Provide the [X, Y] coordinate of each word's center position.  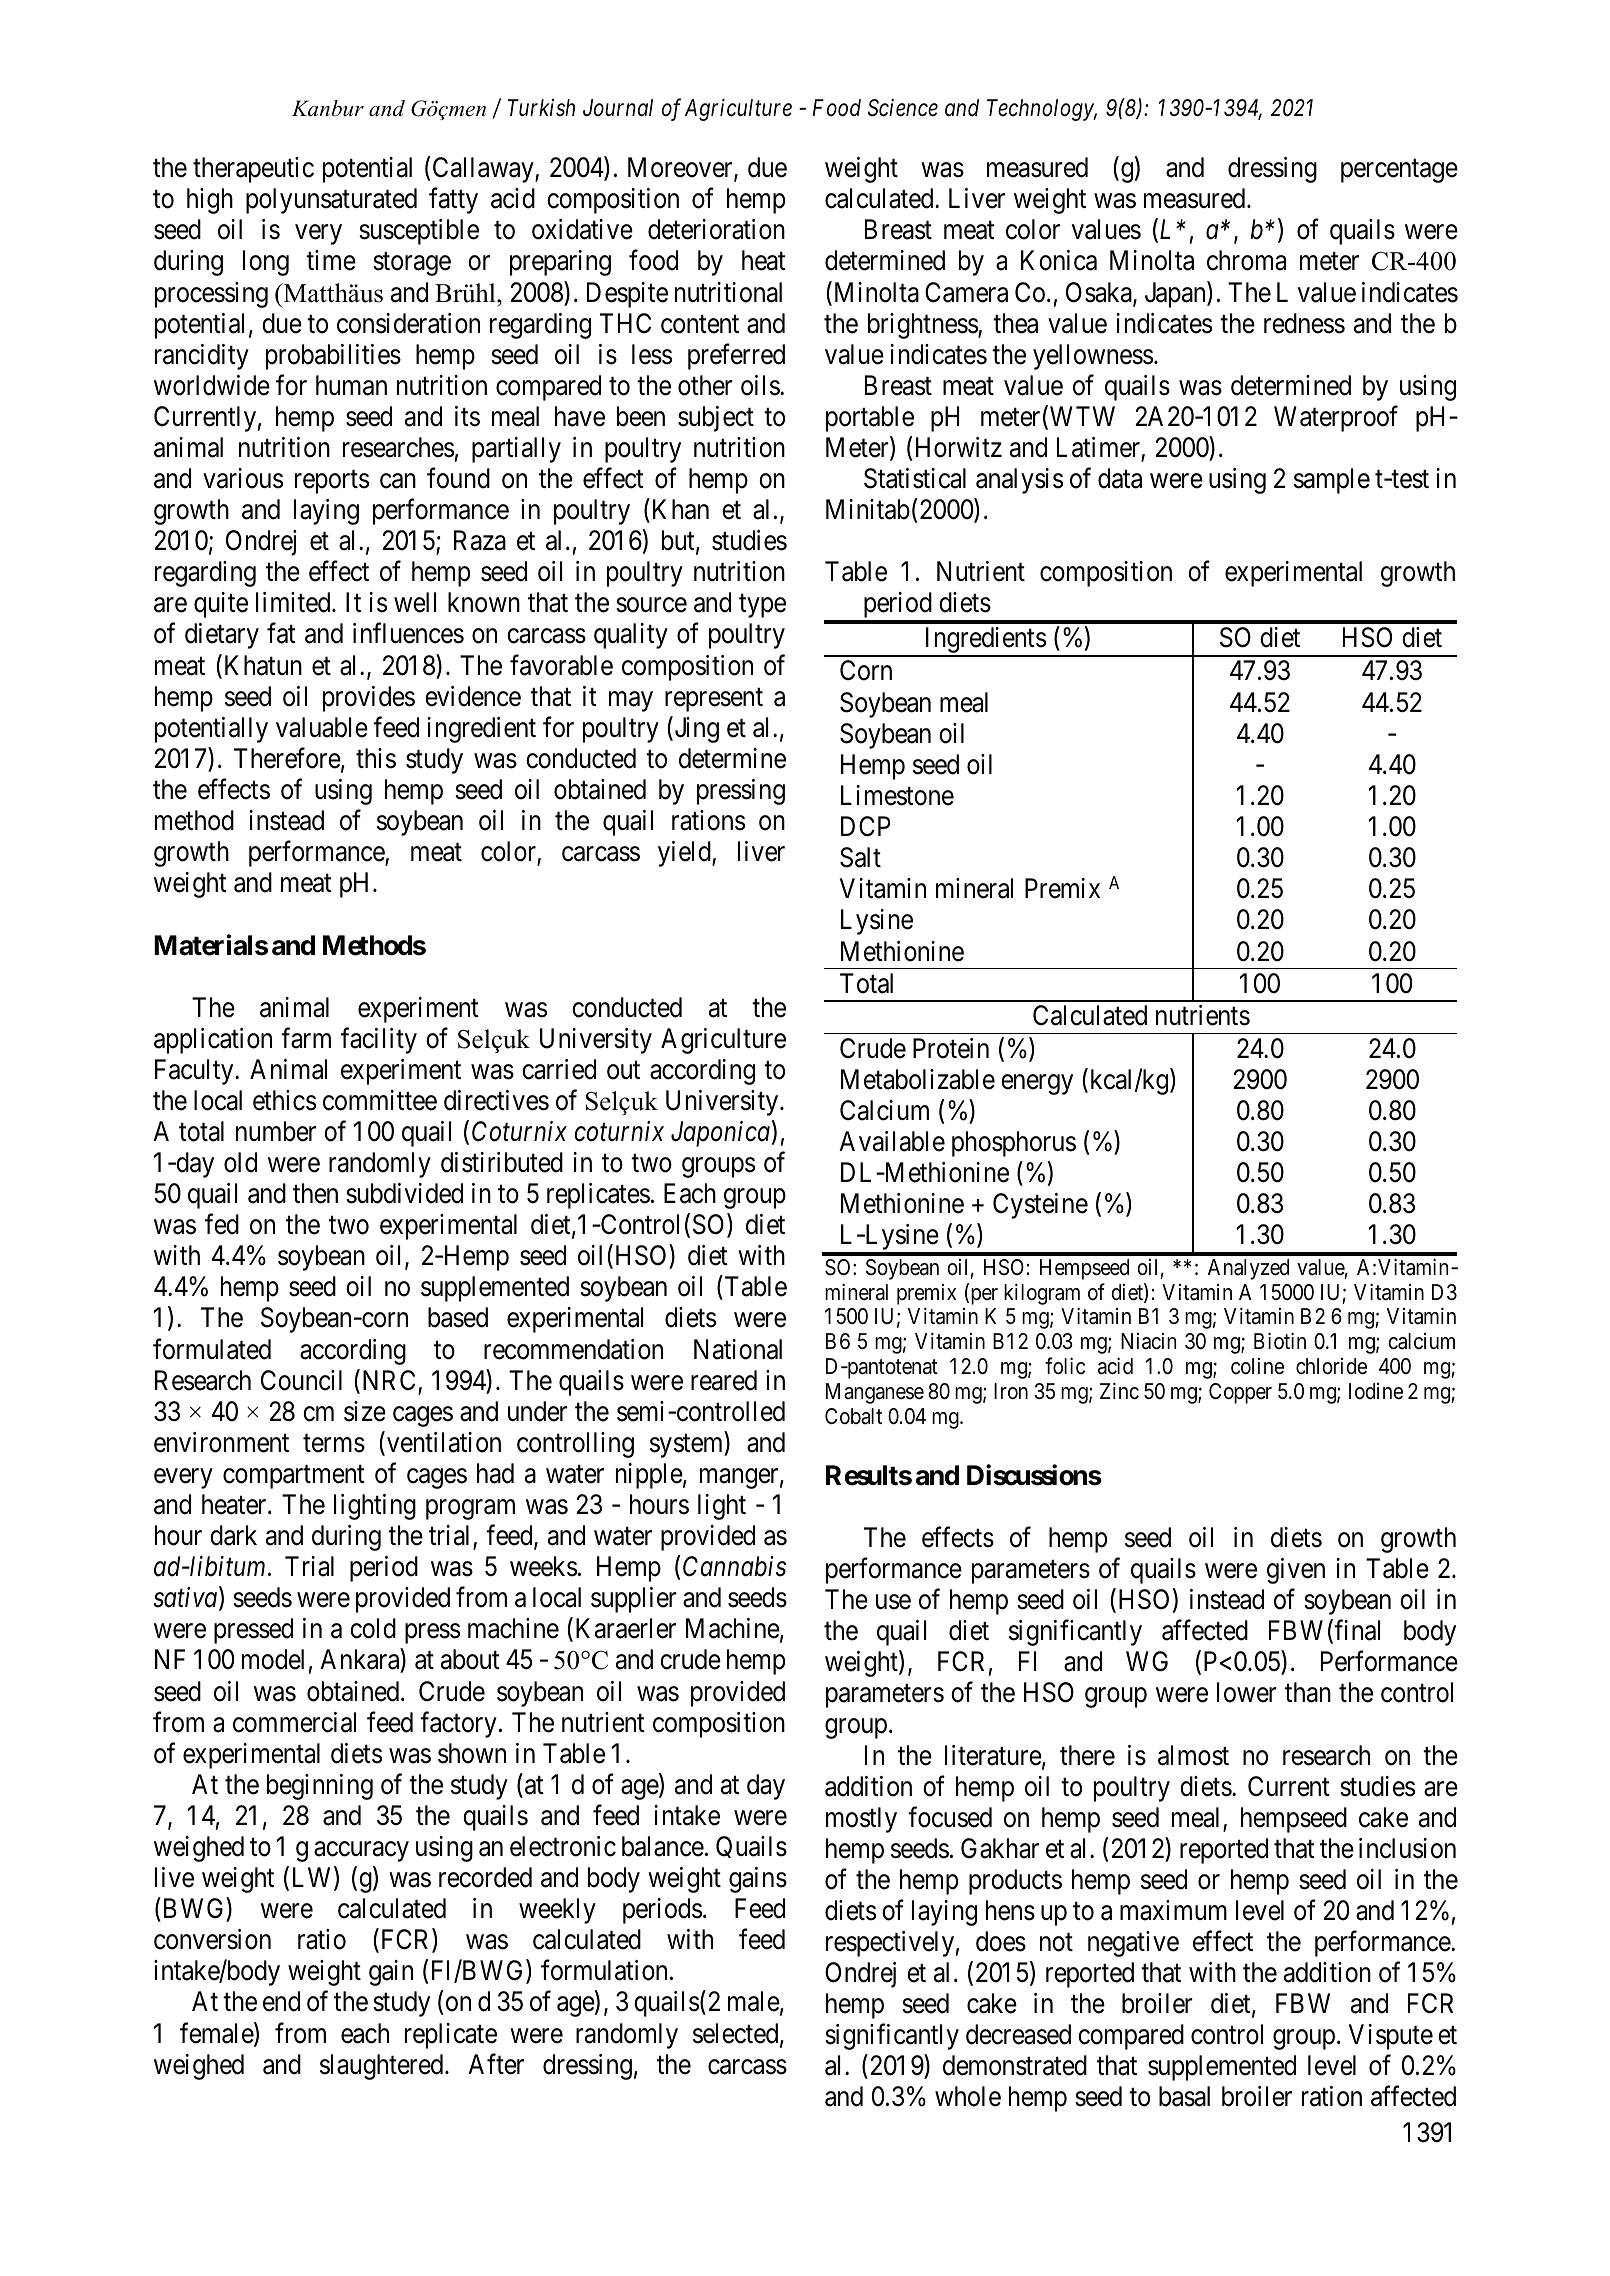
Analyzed [1248, 1269]
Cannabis [734, 1566]
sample [1332, 481]
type [762, 606]
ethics [284, 1100]
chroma [1246, 260]
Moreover [681, 168]
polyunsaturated [331, 201]
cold [373, 1628]
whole [968, 2096]
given [1296, 1571]
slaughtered [383, 2067]
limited [294, 602]
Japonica [720, 1134]
